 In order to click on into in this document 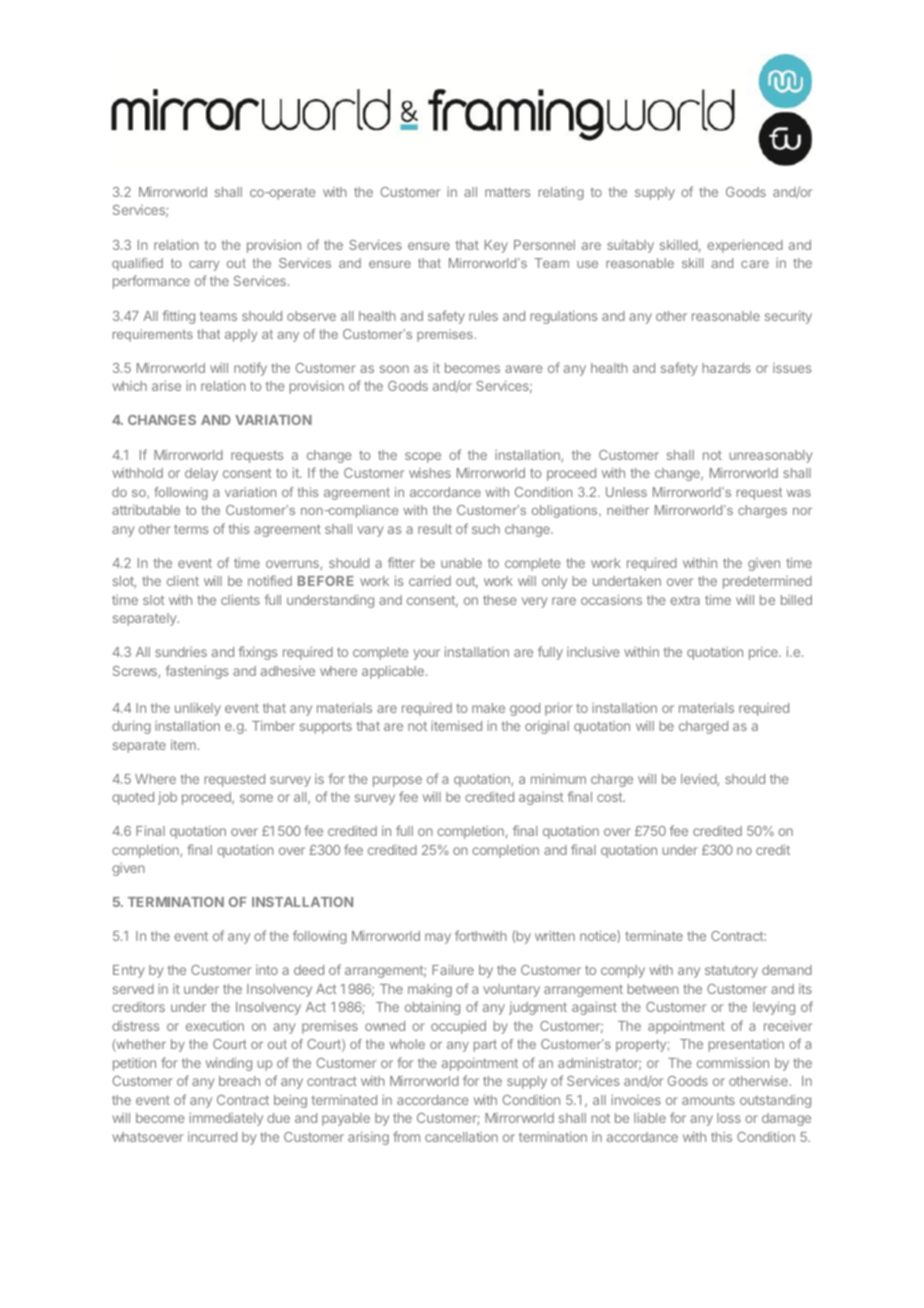, I will do `click(267, 970)`.
